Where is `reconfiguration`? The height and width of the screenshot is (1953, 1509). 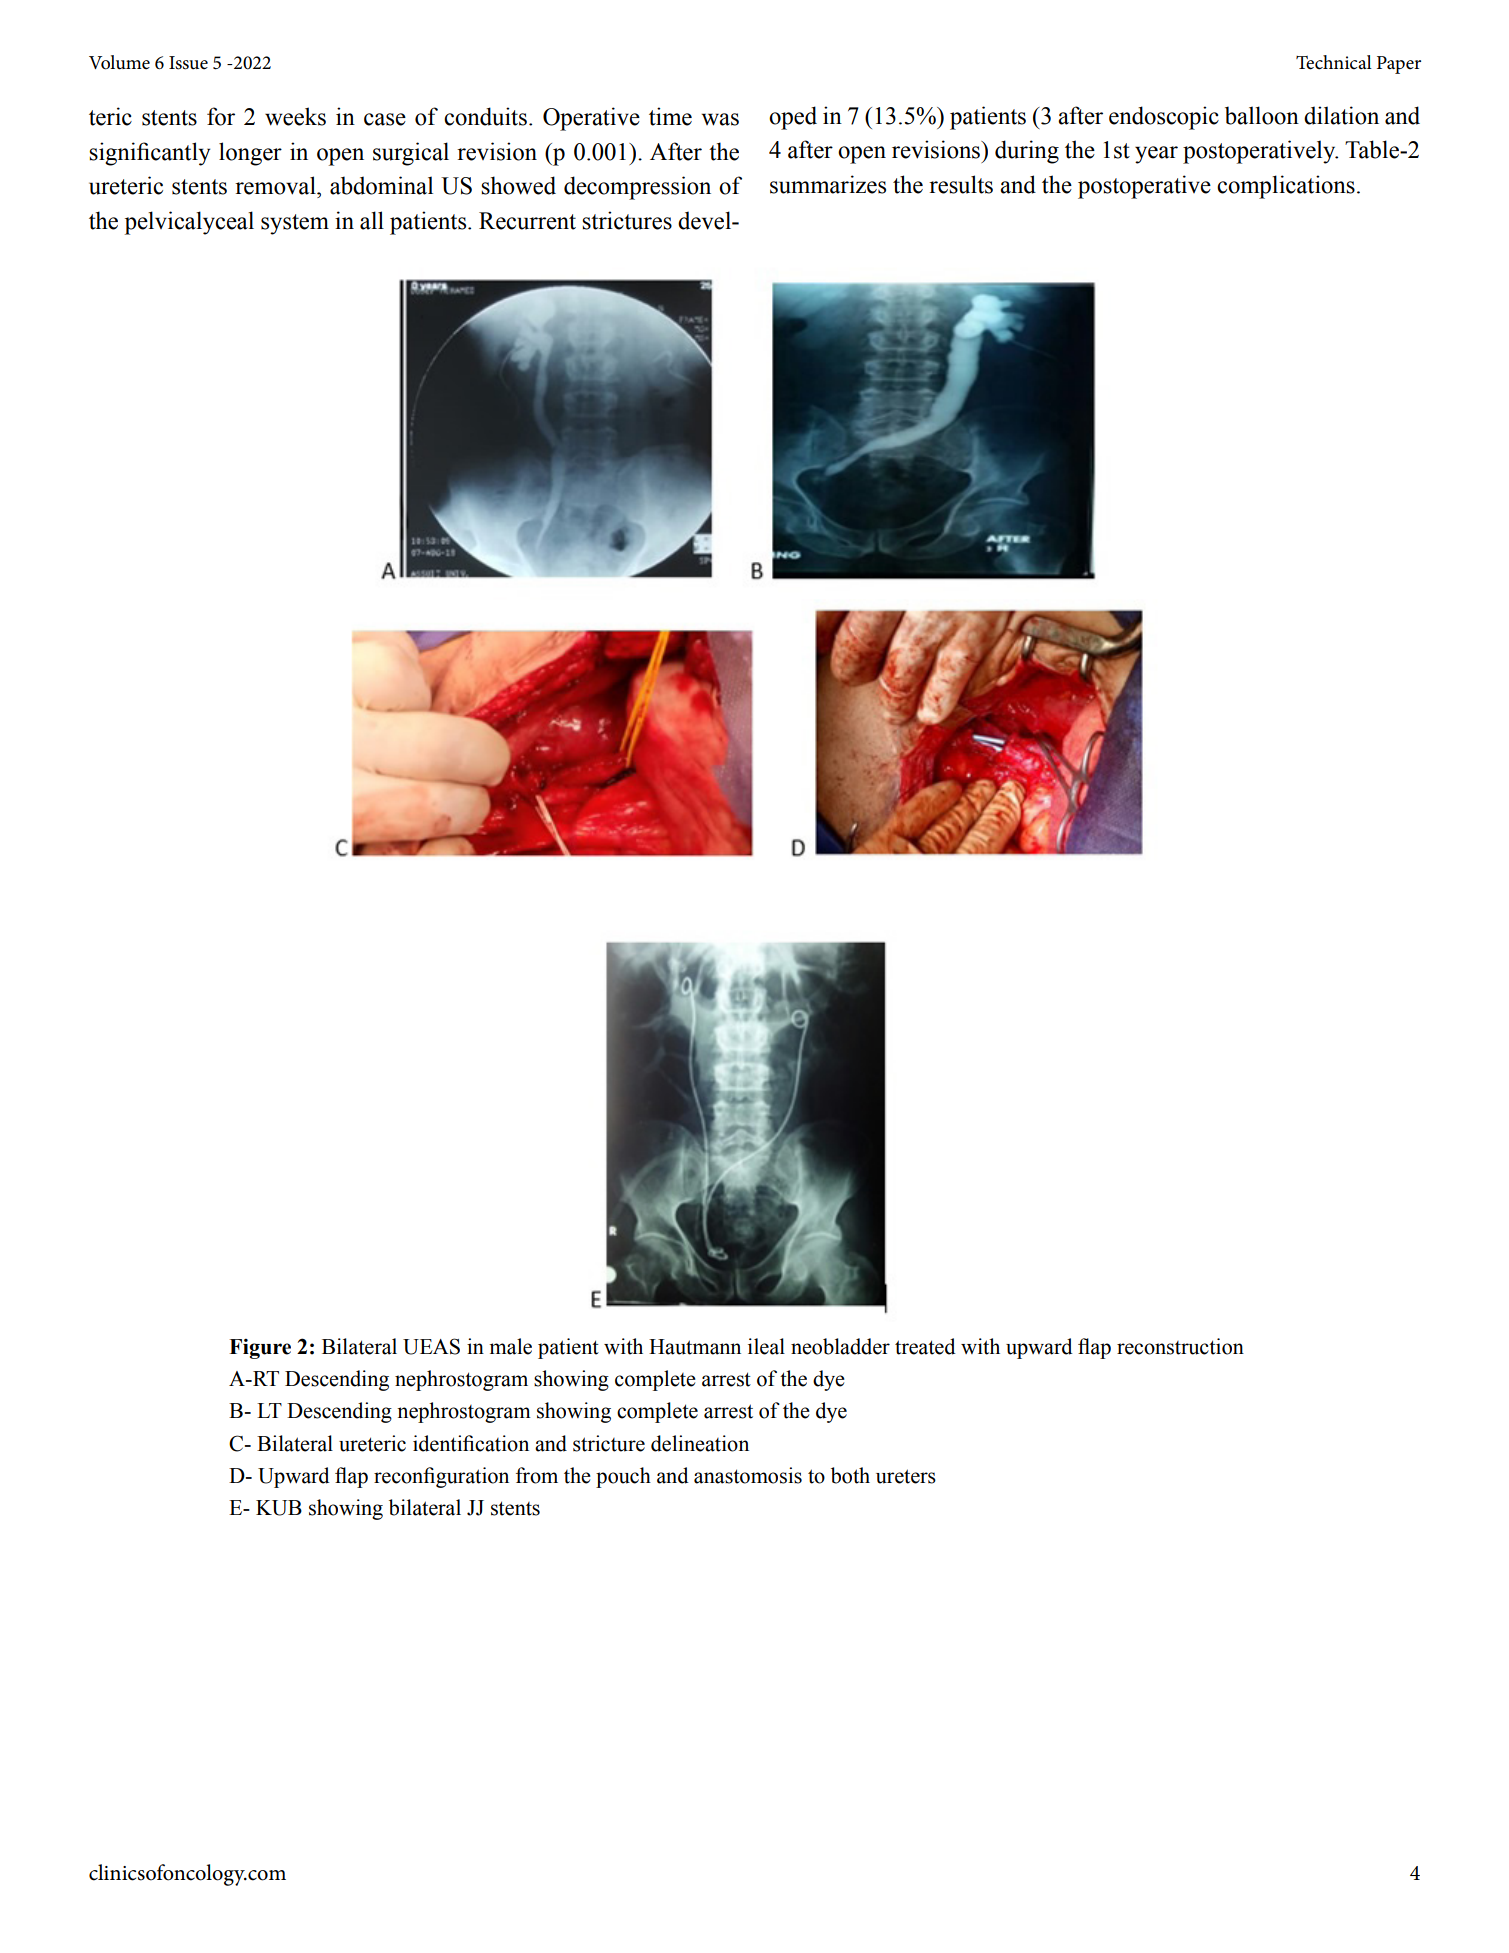
reconfiguration is located at coordinates (441, 1477).
